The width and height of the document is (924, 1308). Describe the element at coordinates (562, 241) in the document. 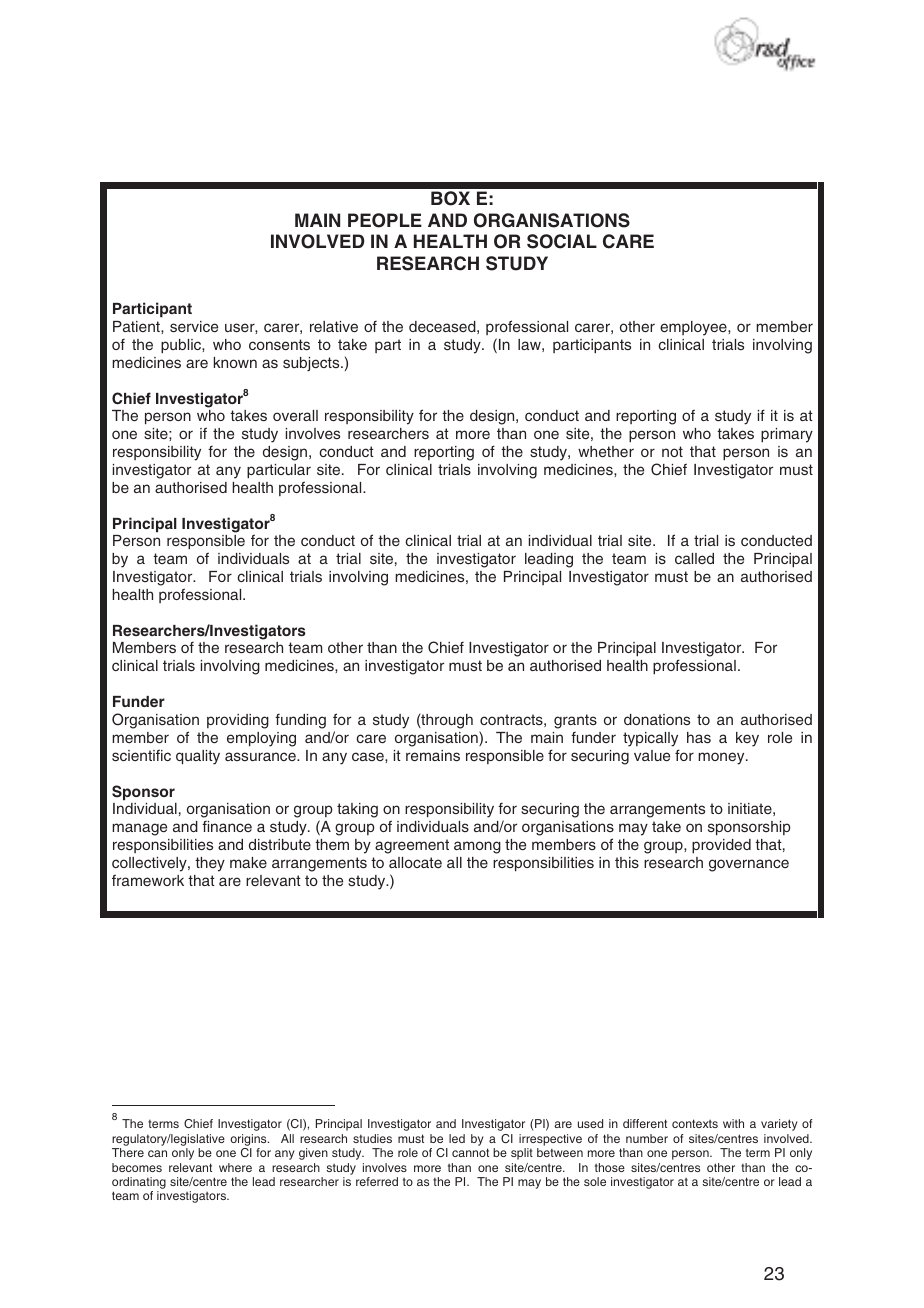

I see `SOCIAL` at that location.
